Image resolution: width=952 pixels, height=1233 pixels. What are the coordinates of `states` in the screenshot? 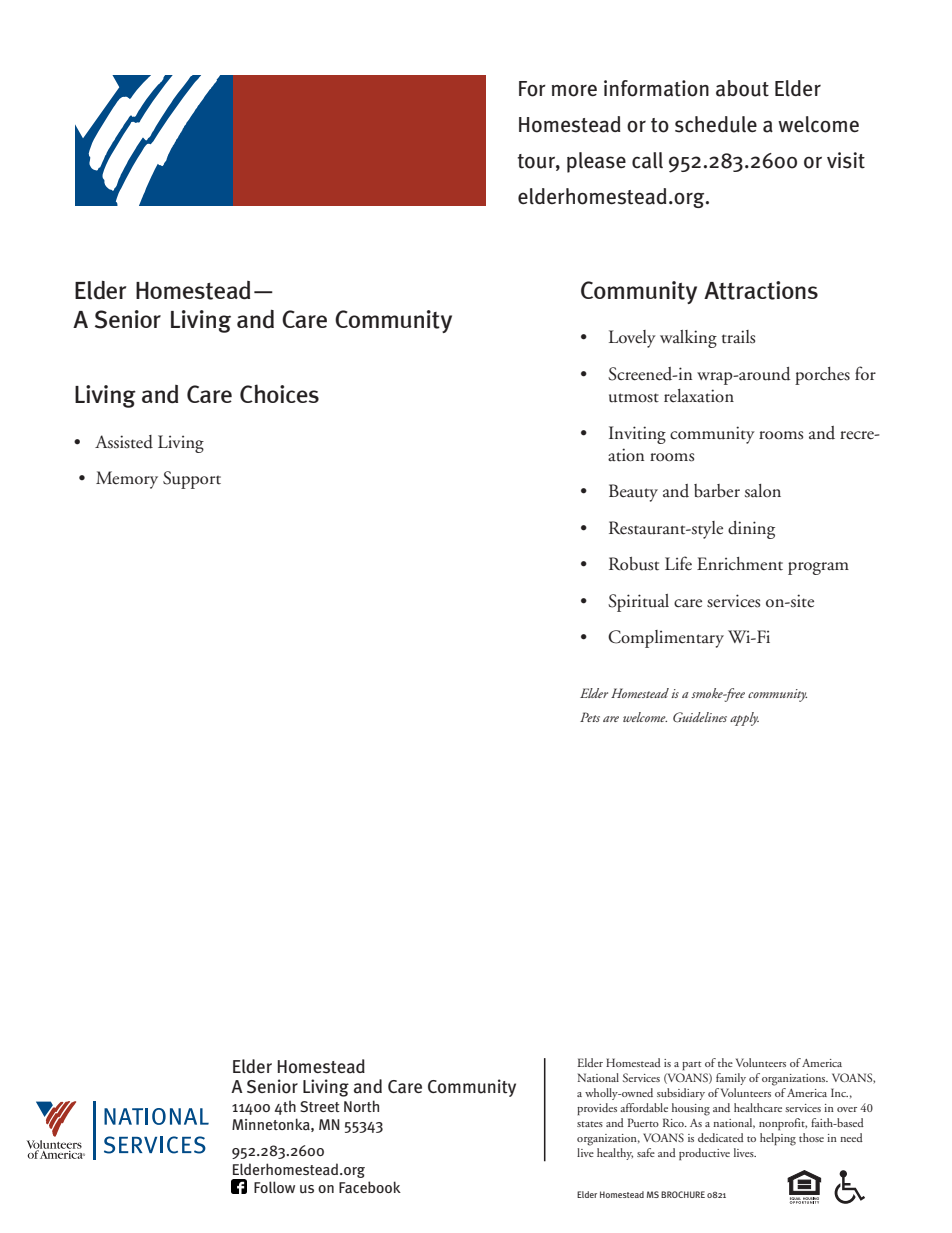 It's located at (590, 1124).
